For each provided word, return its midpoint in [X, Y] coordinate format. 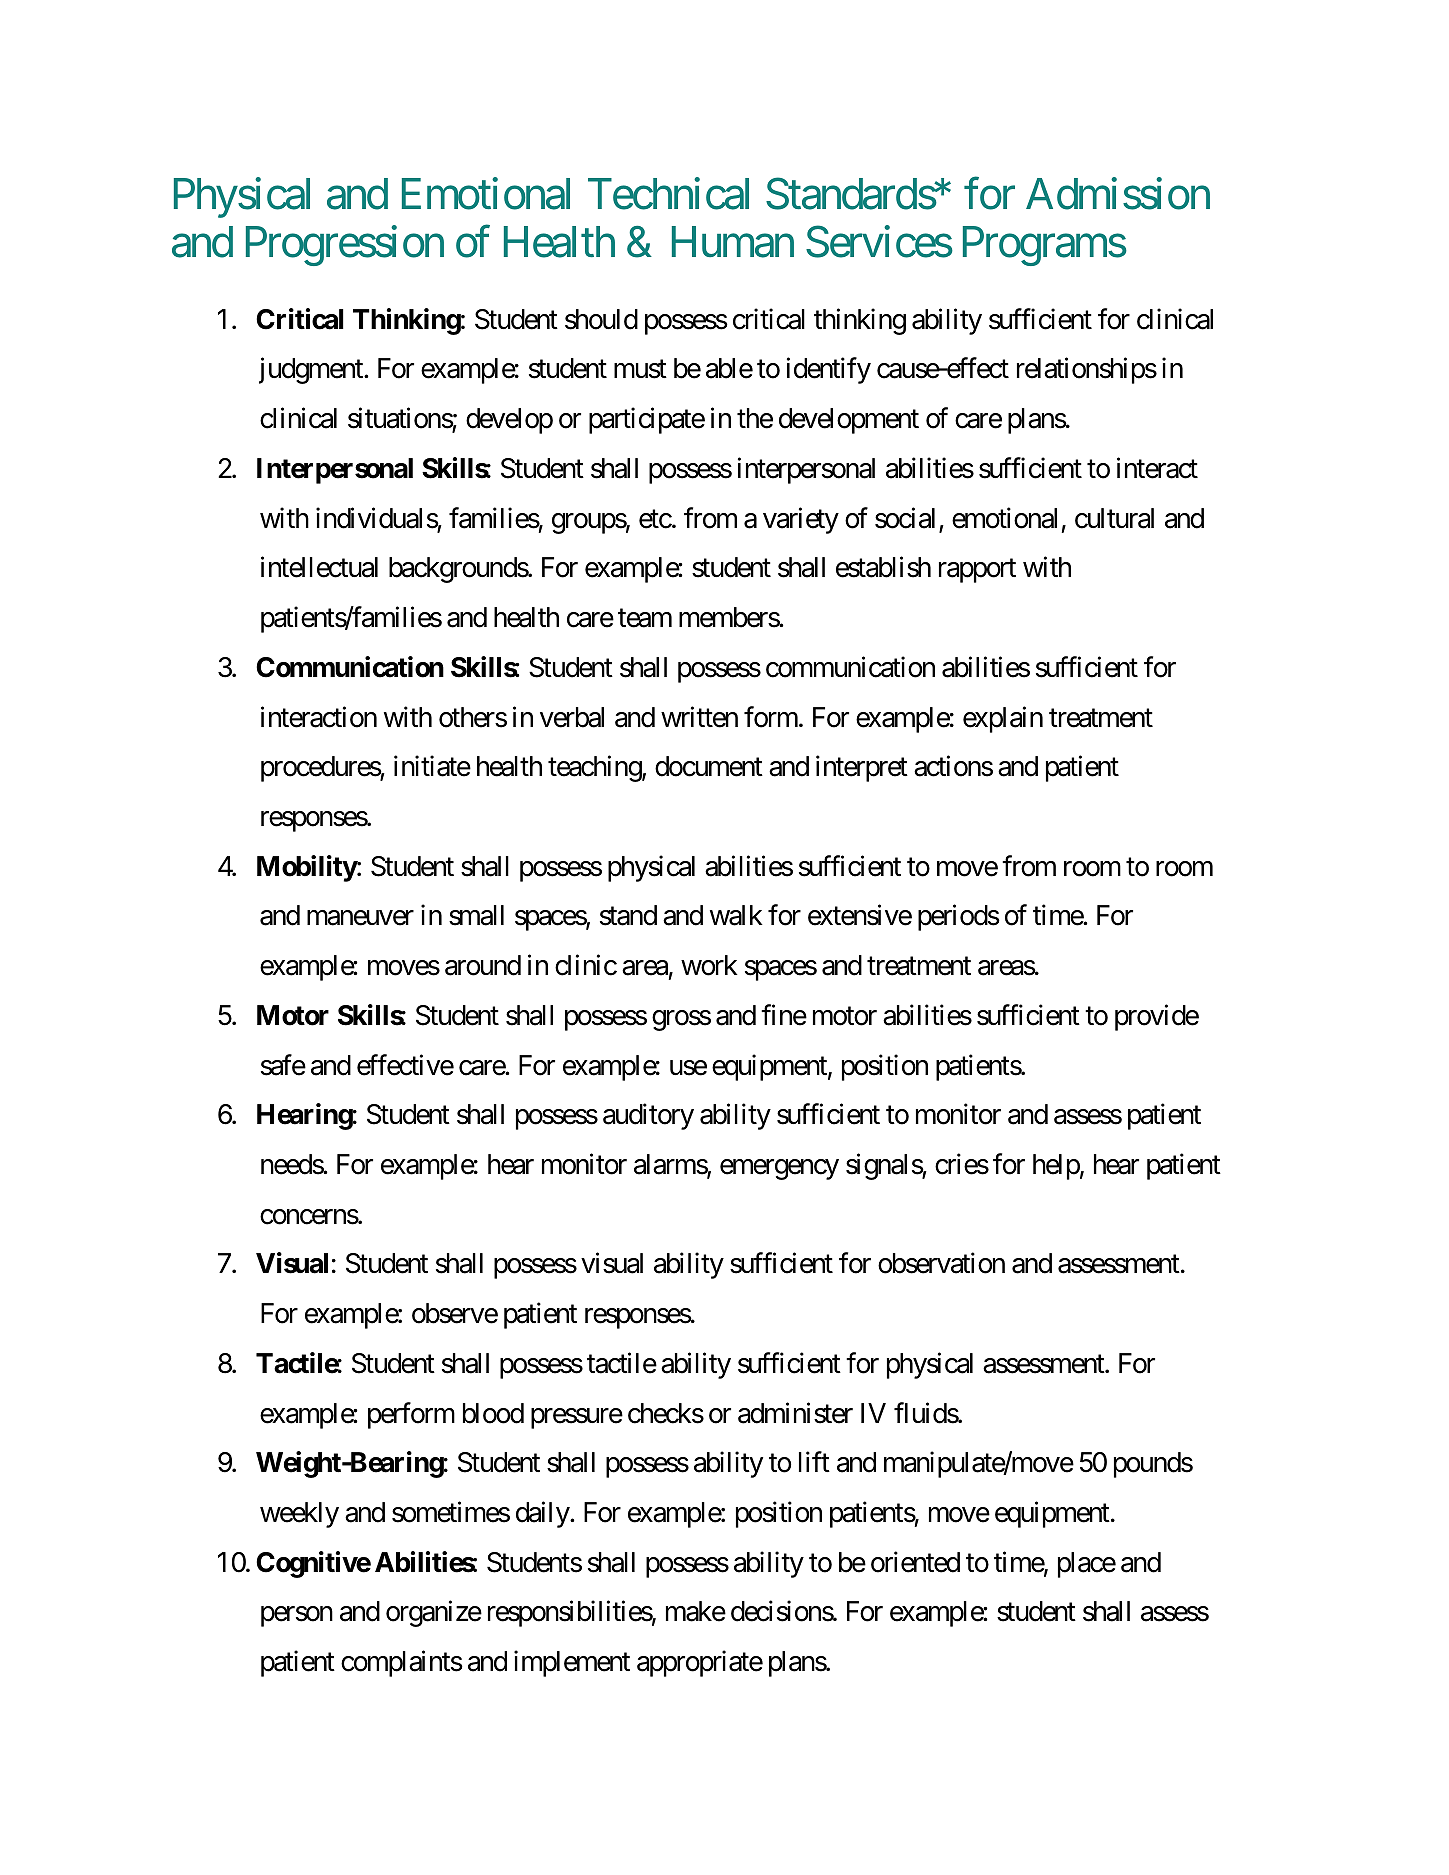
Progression [345, 246]
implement [572, 1664]
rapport [977, 571]
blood [493, 1413]
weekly [299, 1515]
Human [733, 242]
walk [736, 915]
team [645, 618]
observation [941, 1263]
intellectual [319, 567]
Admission [1118, 194]
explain [1003, 719]
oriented [915, 1562]
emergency [779, 1169]
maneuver [360, 918]
